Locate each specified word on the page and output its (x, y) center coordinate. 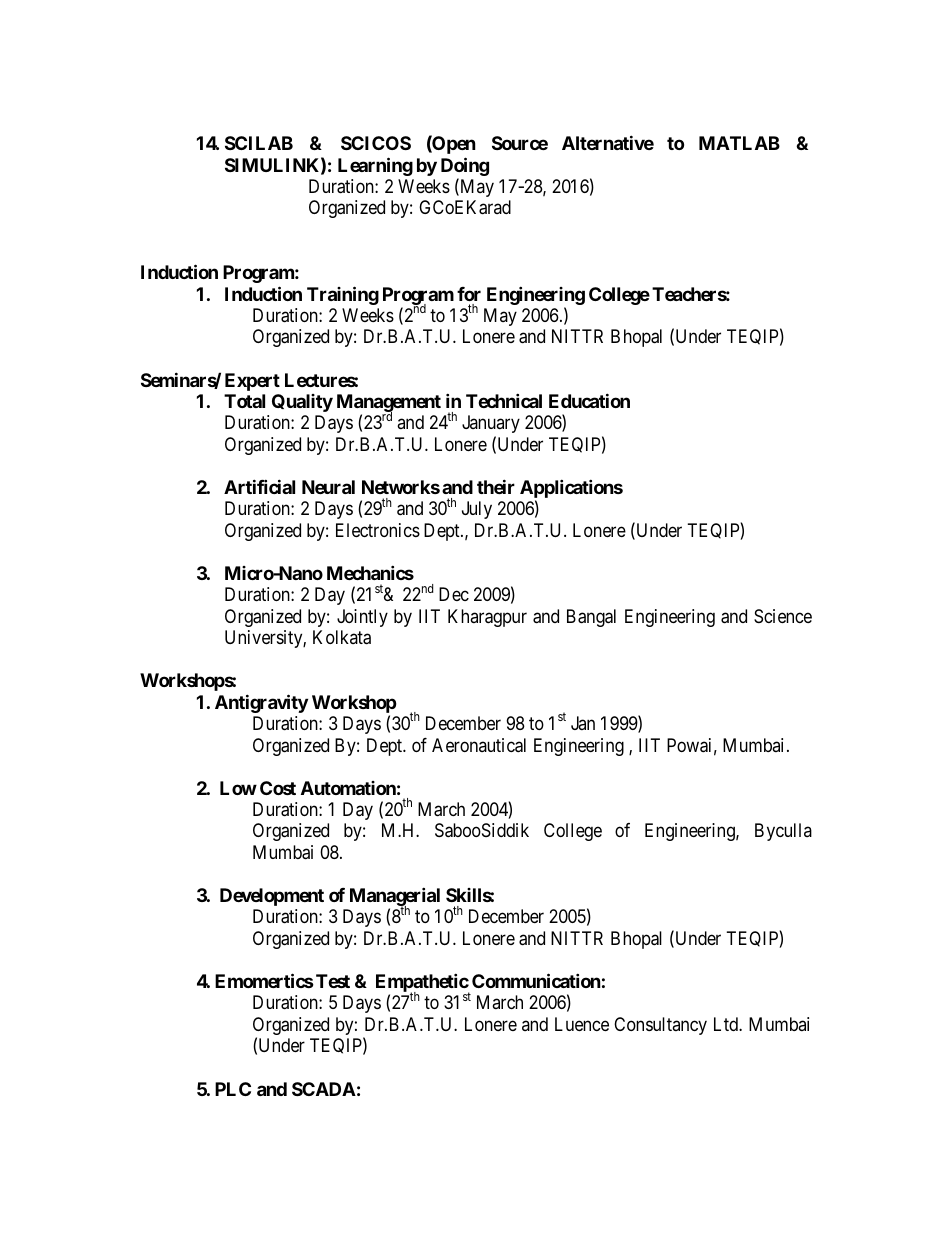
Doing (465, 168)
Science (783, 616)
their (496, 486)
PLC (233, 1089)
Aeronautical (479, 745)
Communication (536, 980)
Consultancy (660, 1026)
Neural (328, 487)
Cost (278, 788)
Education (589, 400)
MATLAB (739, 143)
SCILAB (259, 143)
